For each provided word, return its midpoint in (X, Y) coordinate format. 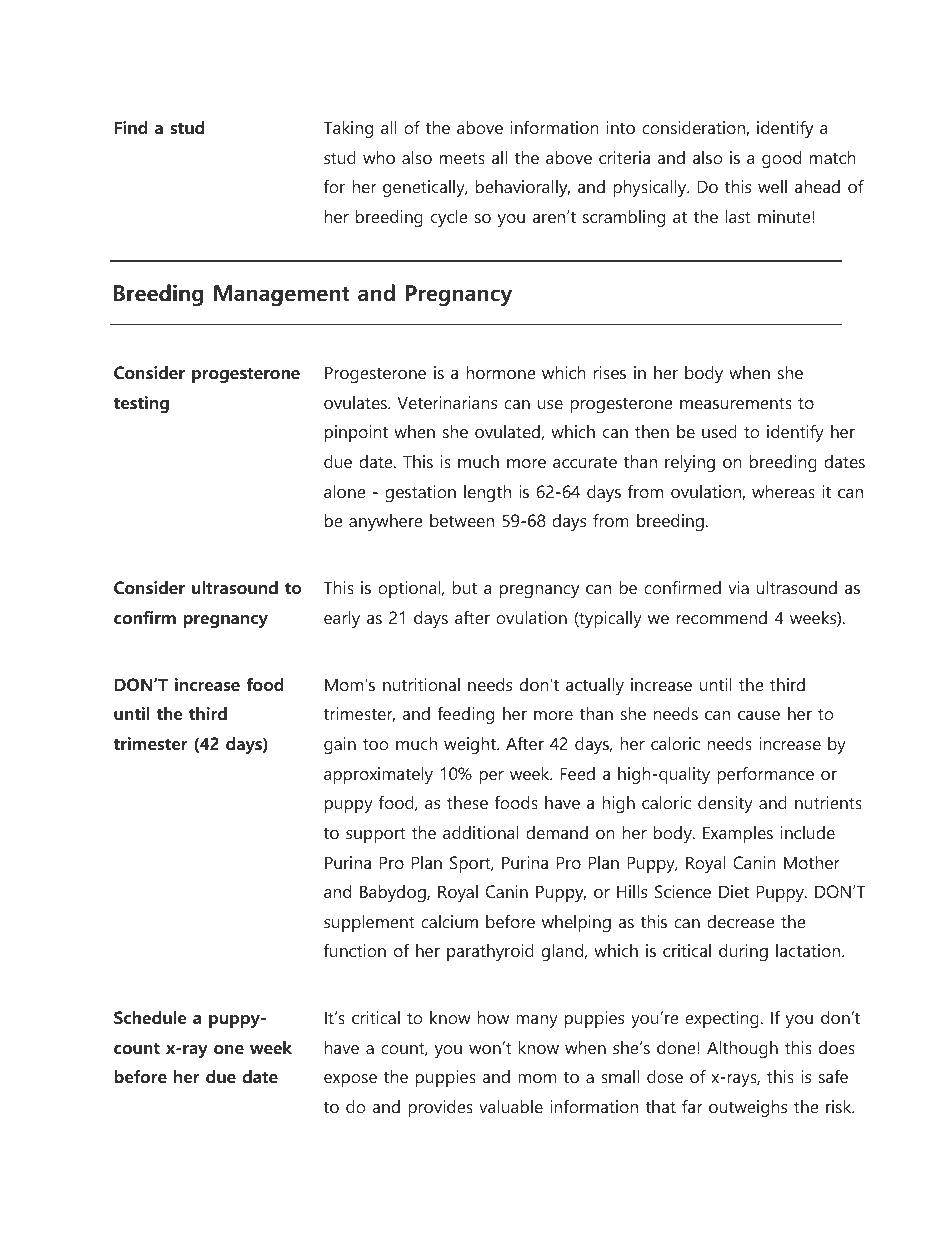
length (487, 493)
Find (131, 127)
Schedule (150, 1018)
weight (471, 745)
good (781, 159)
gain (340, 745)
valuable (511, 1106)
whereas (783, 491)
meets (462, 158)
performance (765, 775)
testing (141, 404)
